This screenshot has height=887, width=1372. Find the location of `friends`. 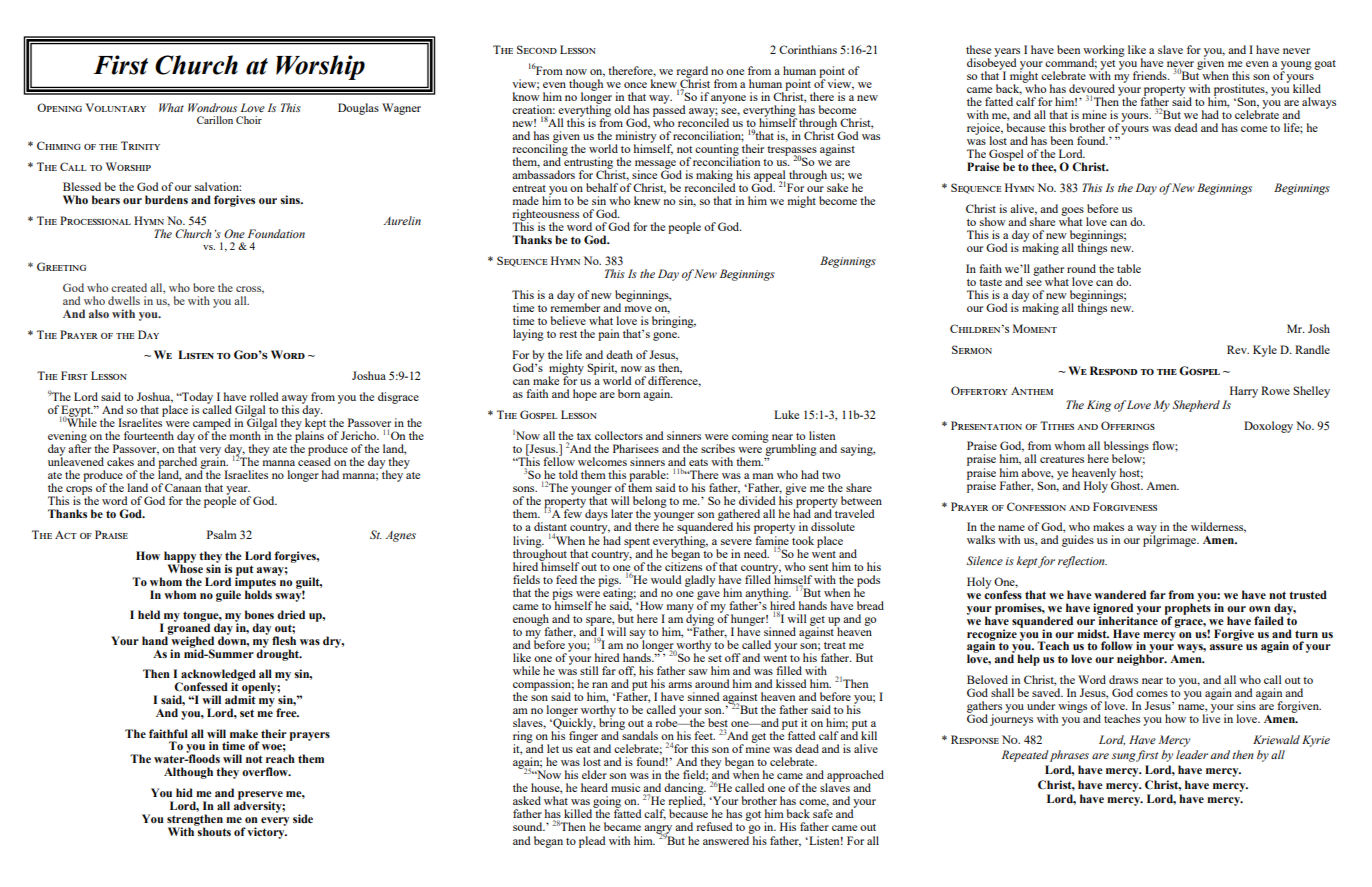

friends is located at coordinates (1151, 75).
